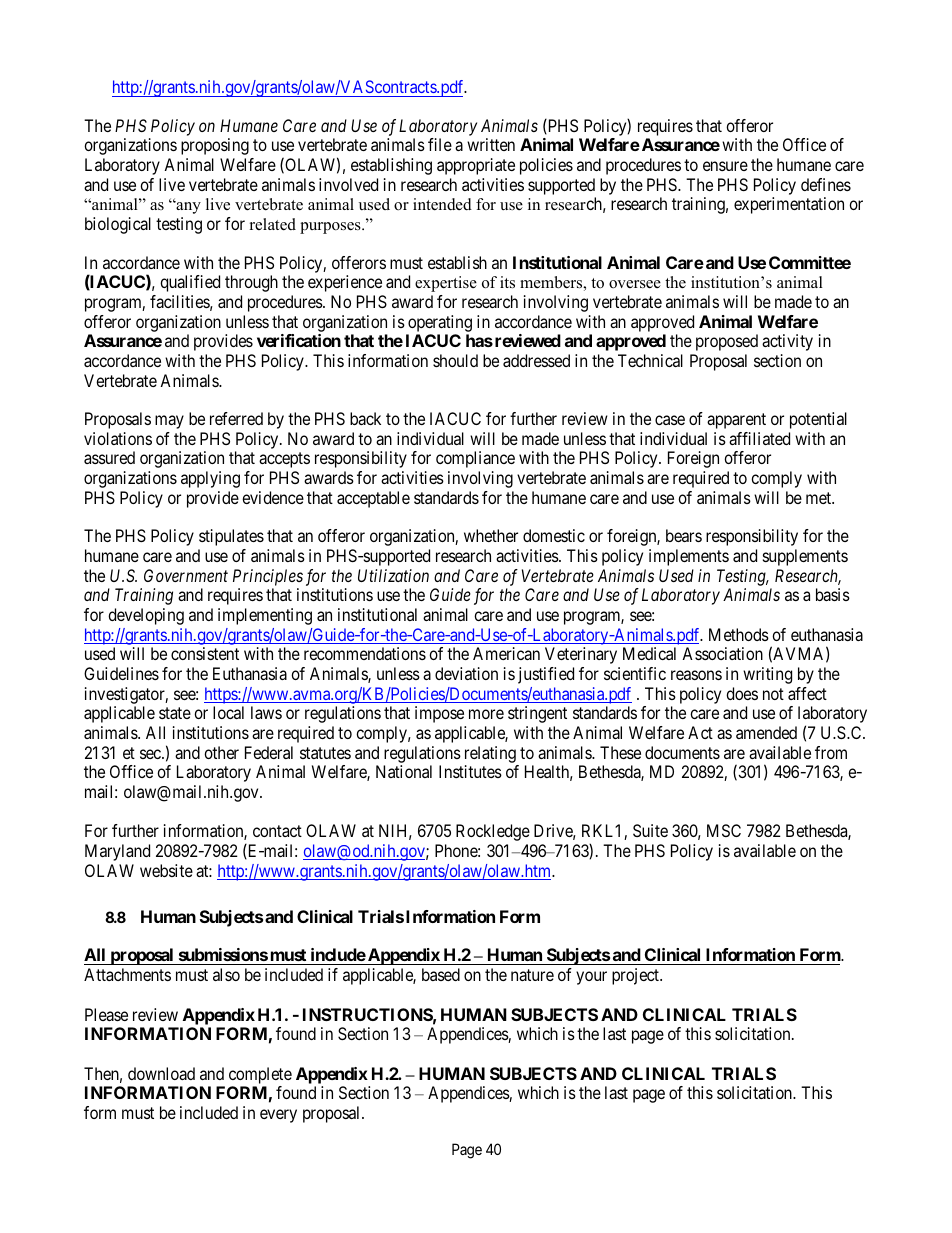 This page has height=1233, width=952. Describe the element at coordinates (476, 166) in the page. I see `appropriate` at that location.
